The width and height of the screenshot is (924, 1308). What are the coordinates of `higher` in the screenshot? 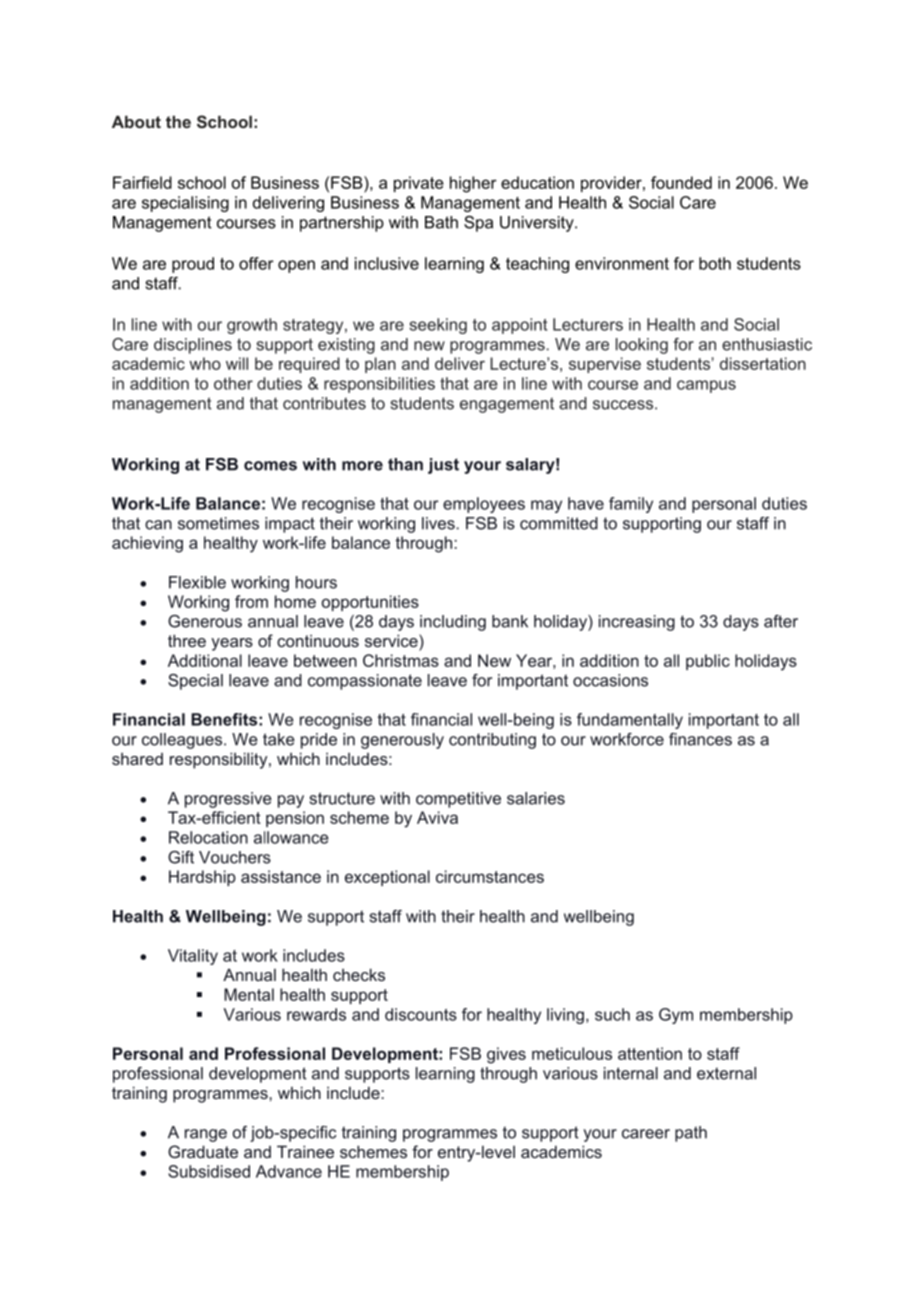 It's located at (473, 184).
